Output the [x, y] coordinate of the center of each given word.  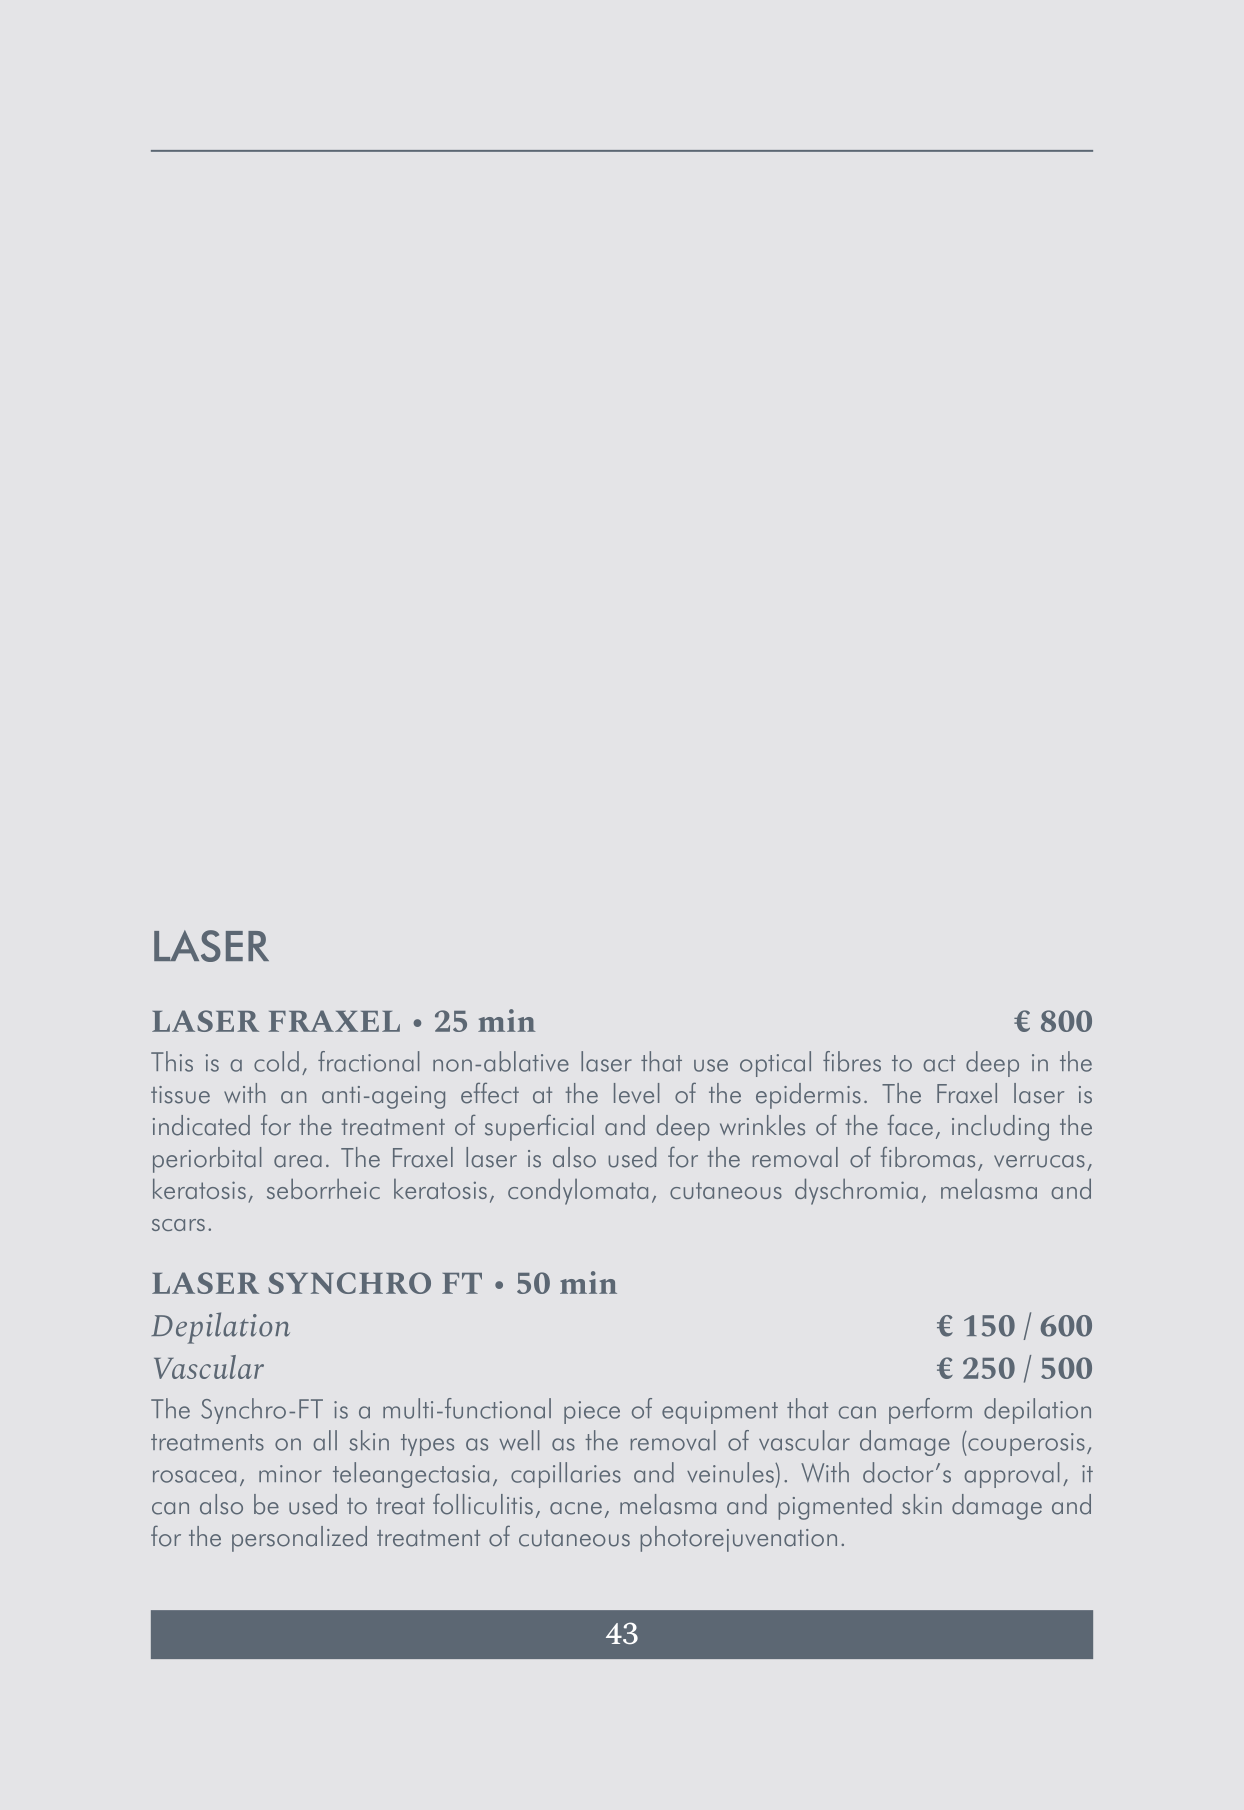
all [325, 1440]
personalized [299, 1539]
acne [576, 1508]
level [636, 1093]
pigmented [835, 1507]
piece [592, 1412]
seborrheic [323, 1188]
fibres [852, 1061]
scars [178, 1225]
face [910, 1125]
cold [276, 1061]
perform [930, 1411]
